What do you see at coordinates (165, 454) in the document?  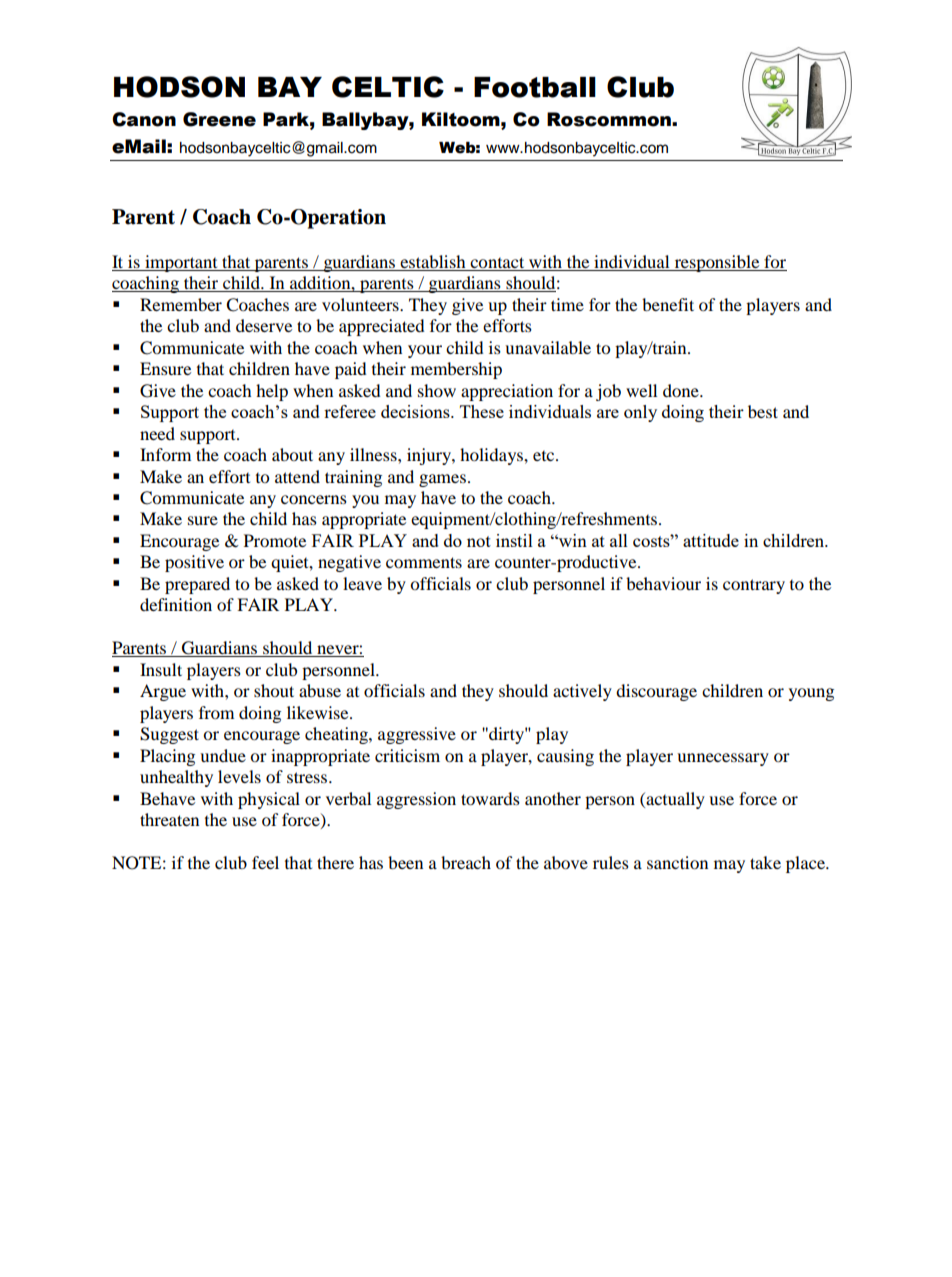 I see `Inform` at bounding box center [165, 454].
